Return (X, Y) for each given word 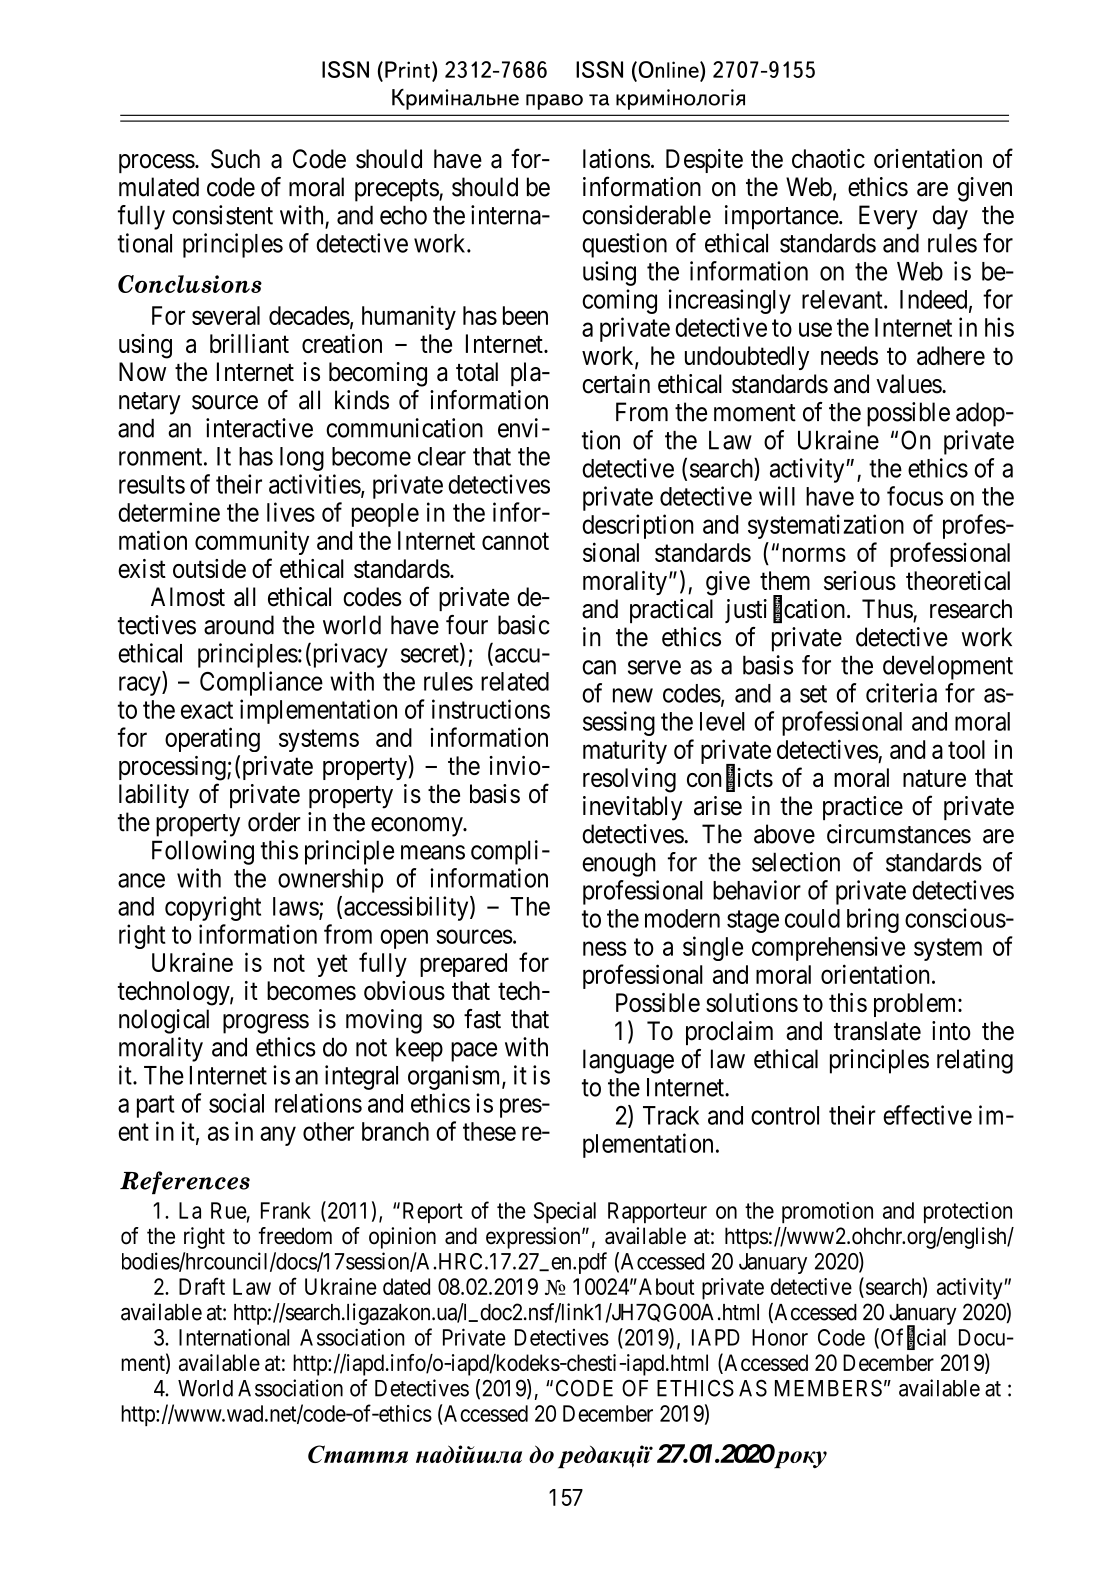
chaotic (828, 158)
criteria (901, 693)
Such (235, 159)
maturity (625, 751)
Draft (202, 1286)
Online (668, 69)
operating (212, 739)
